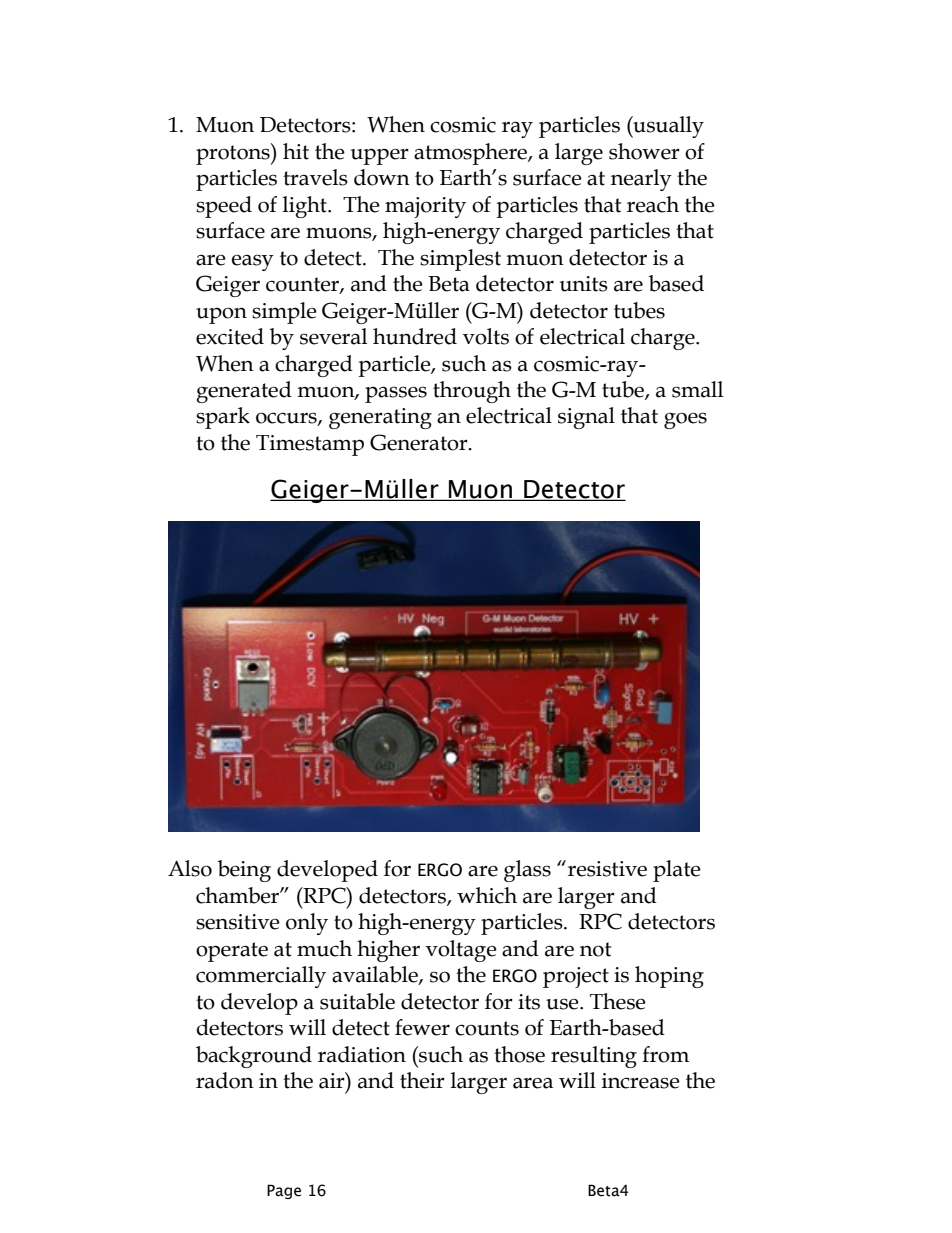  What do you see at coordinates (310, 445) in the page?
I see `Timestamp` at bounding box center [310, 445].
